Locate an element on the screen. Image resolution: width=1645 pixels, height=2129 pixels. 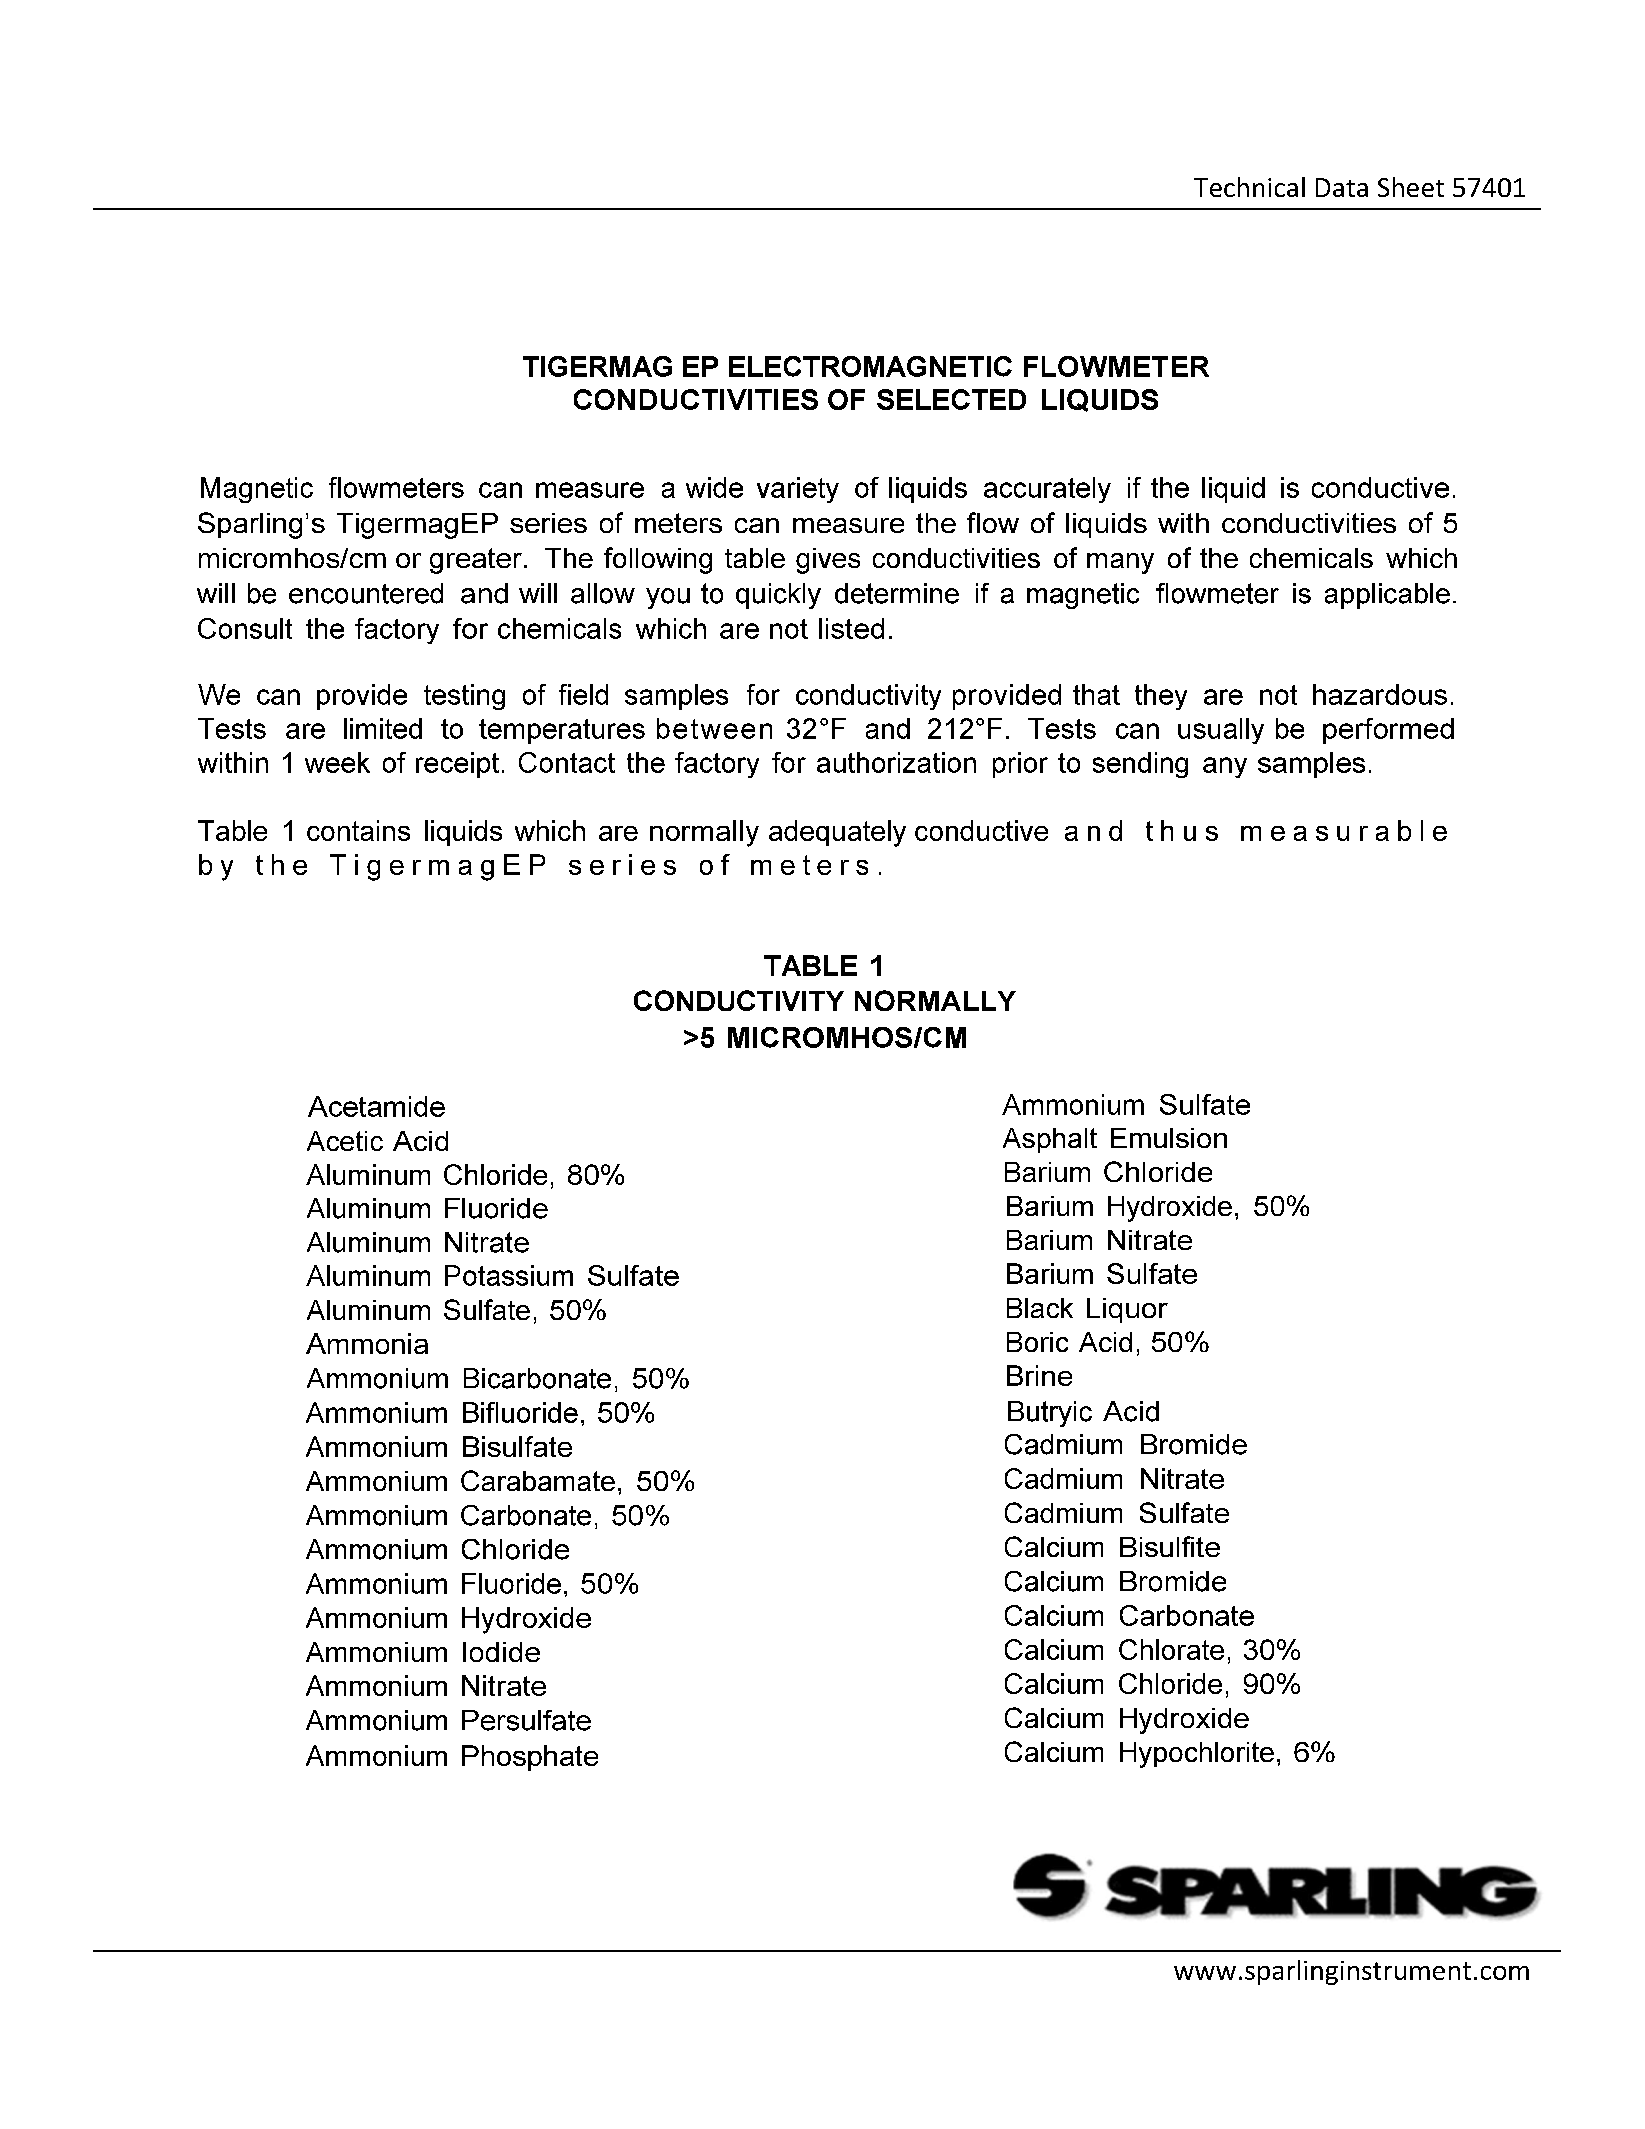
SELECTED is located at coordinates (951, 399).
